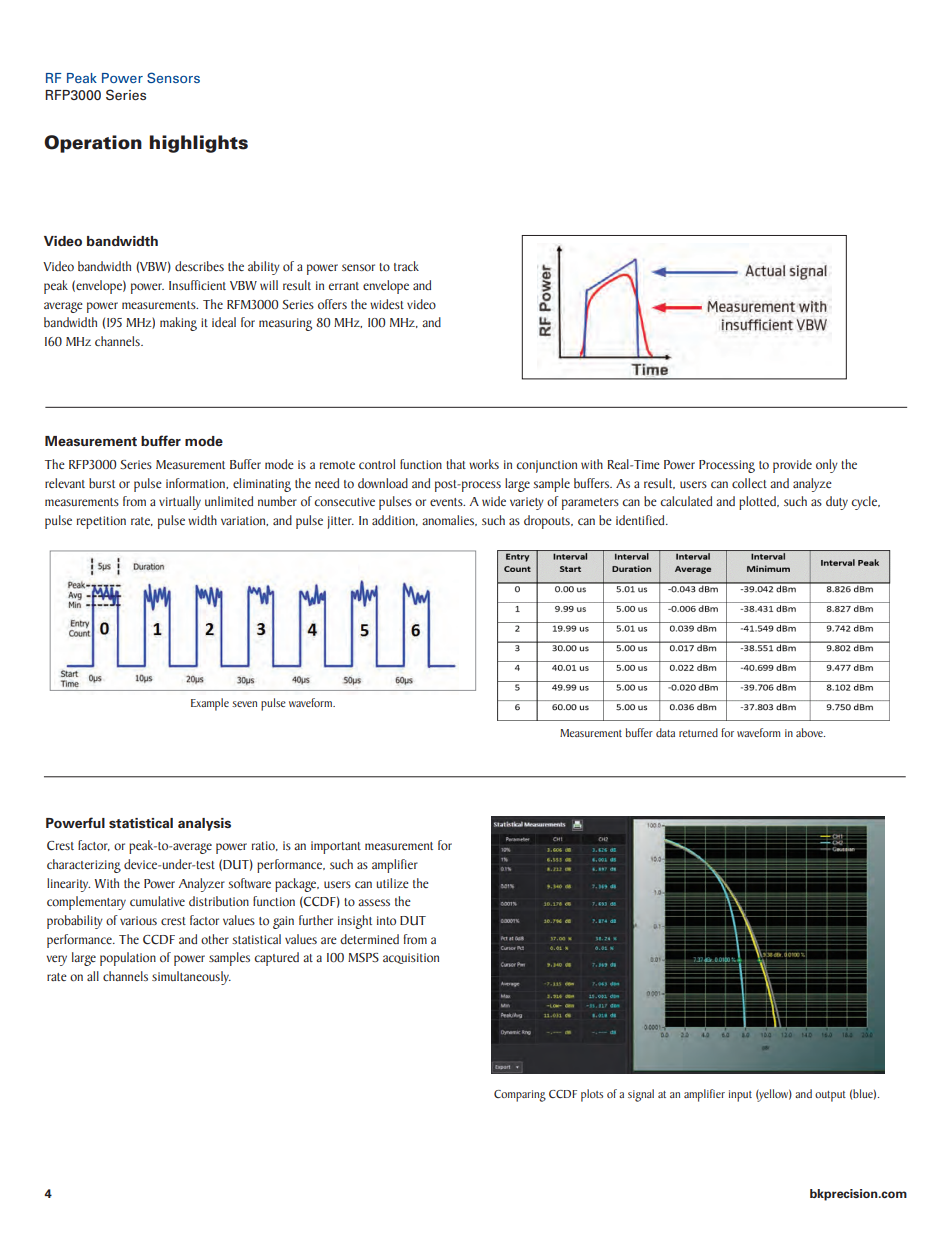 The height and width of the page is (1233, 952). I want to click on anomalies, so click(449, 520).
